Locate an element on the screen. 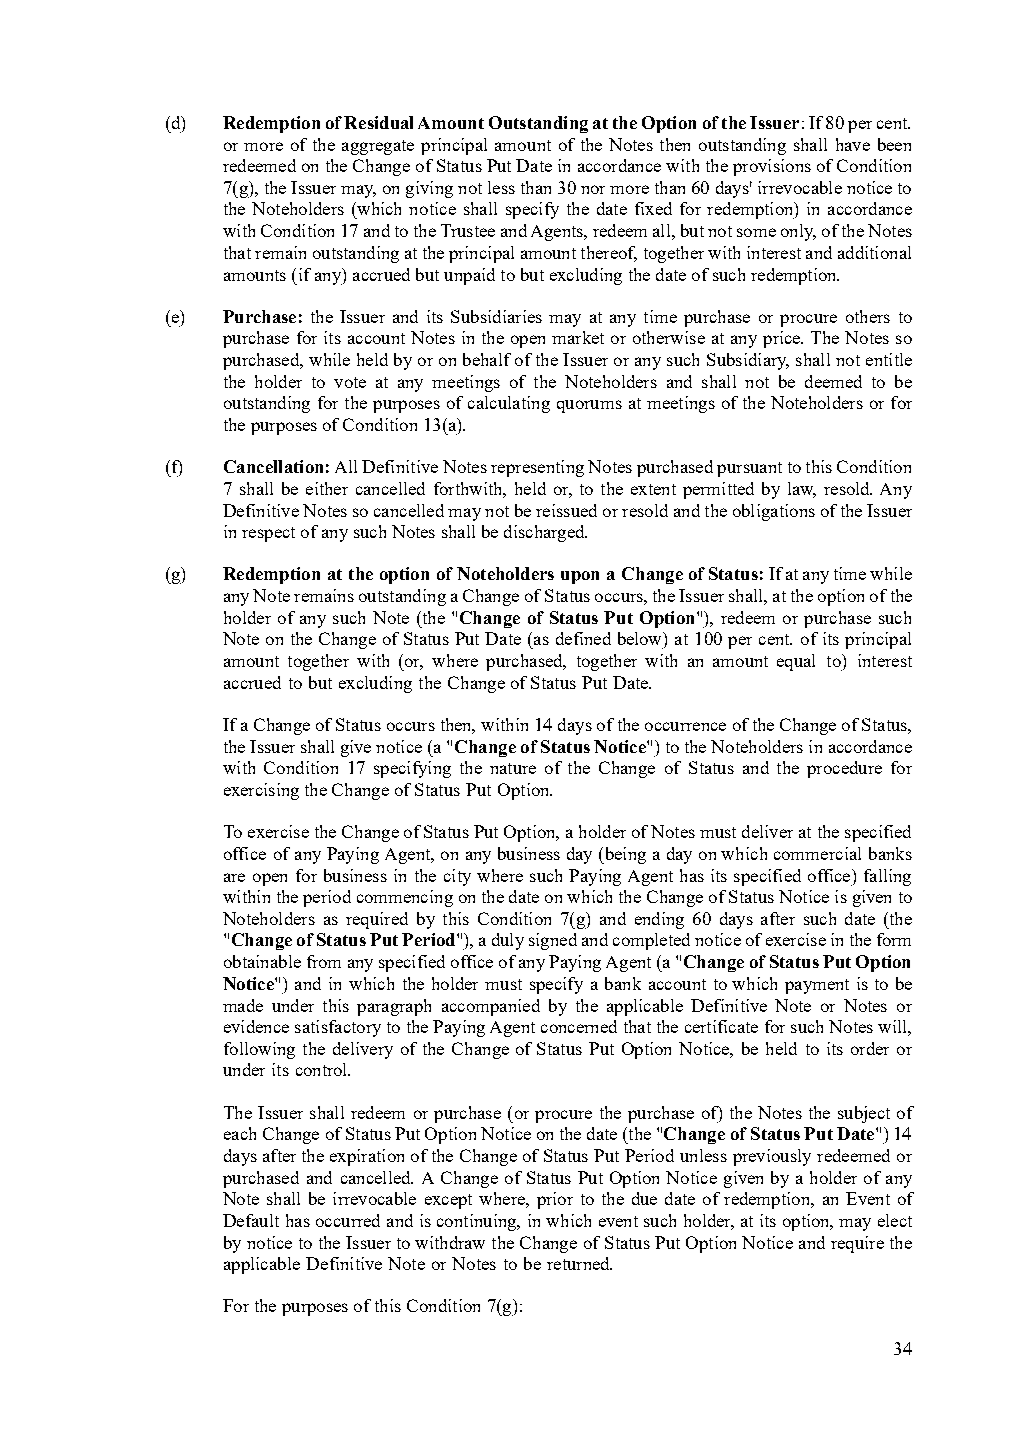  aggregate is located at coordinates (378, 147).
